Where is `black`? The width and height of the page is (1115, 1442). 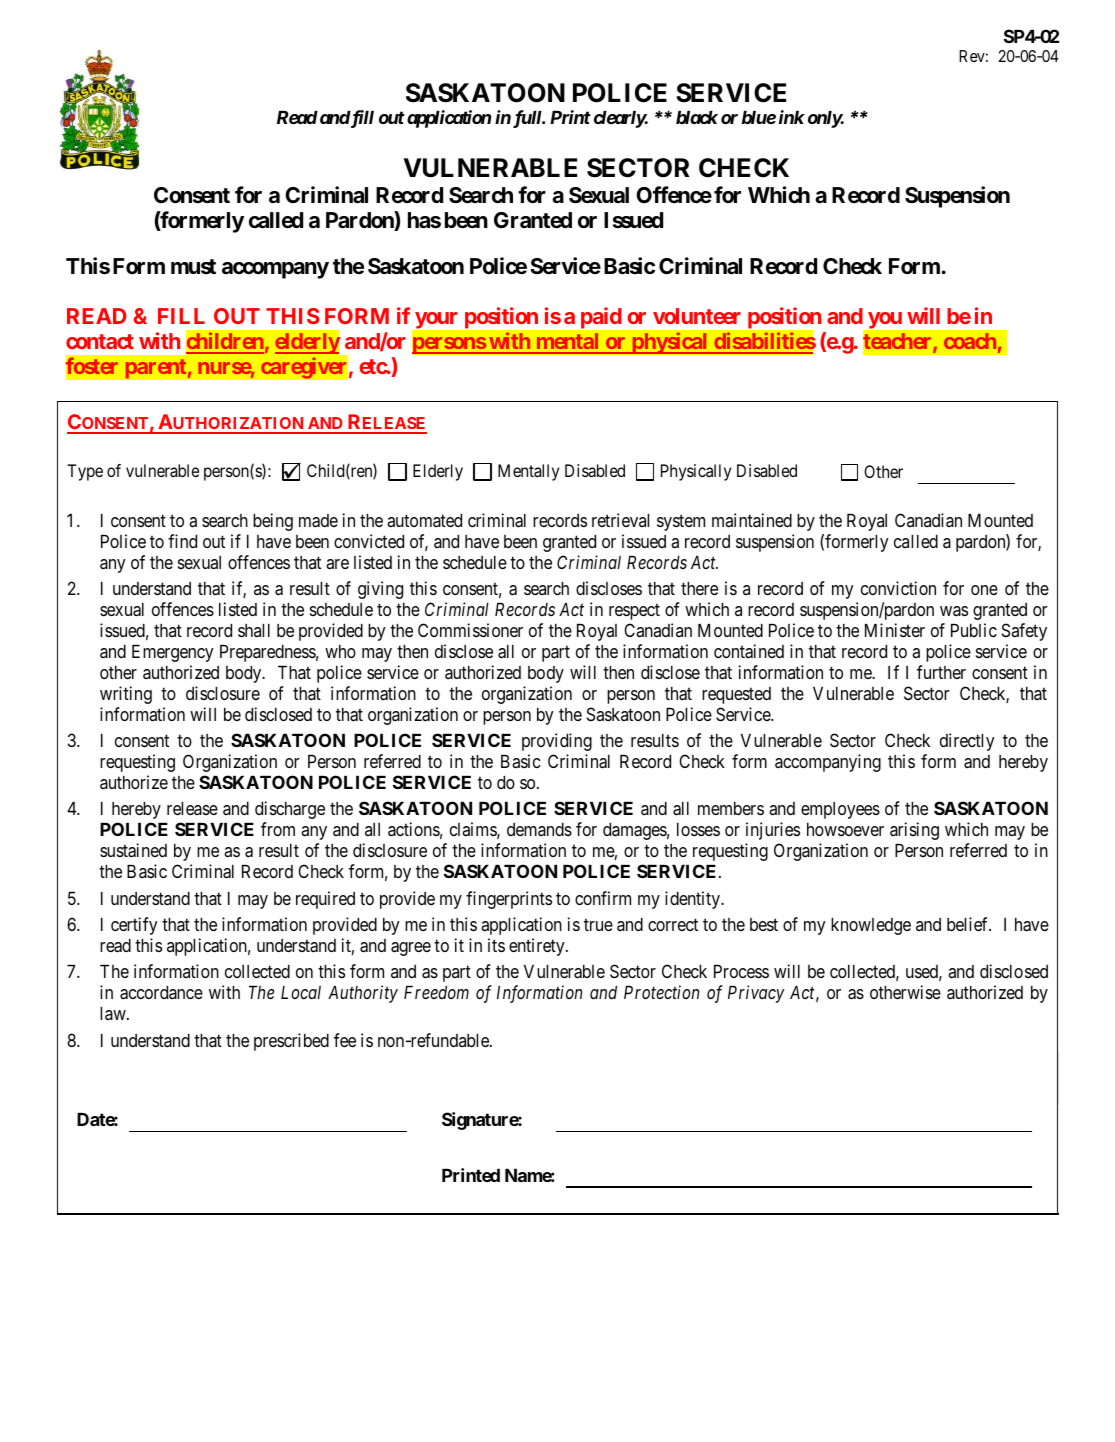
black is located at coordinates (697, 117).
